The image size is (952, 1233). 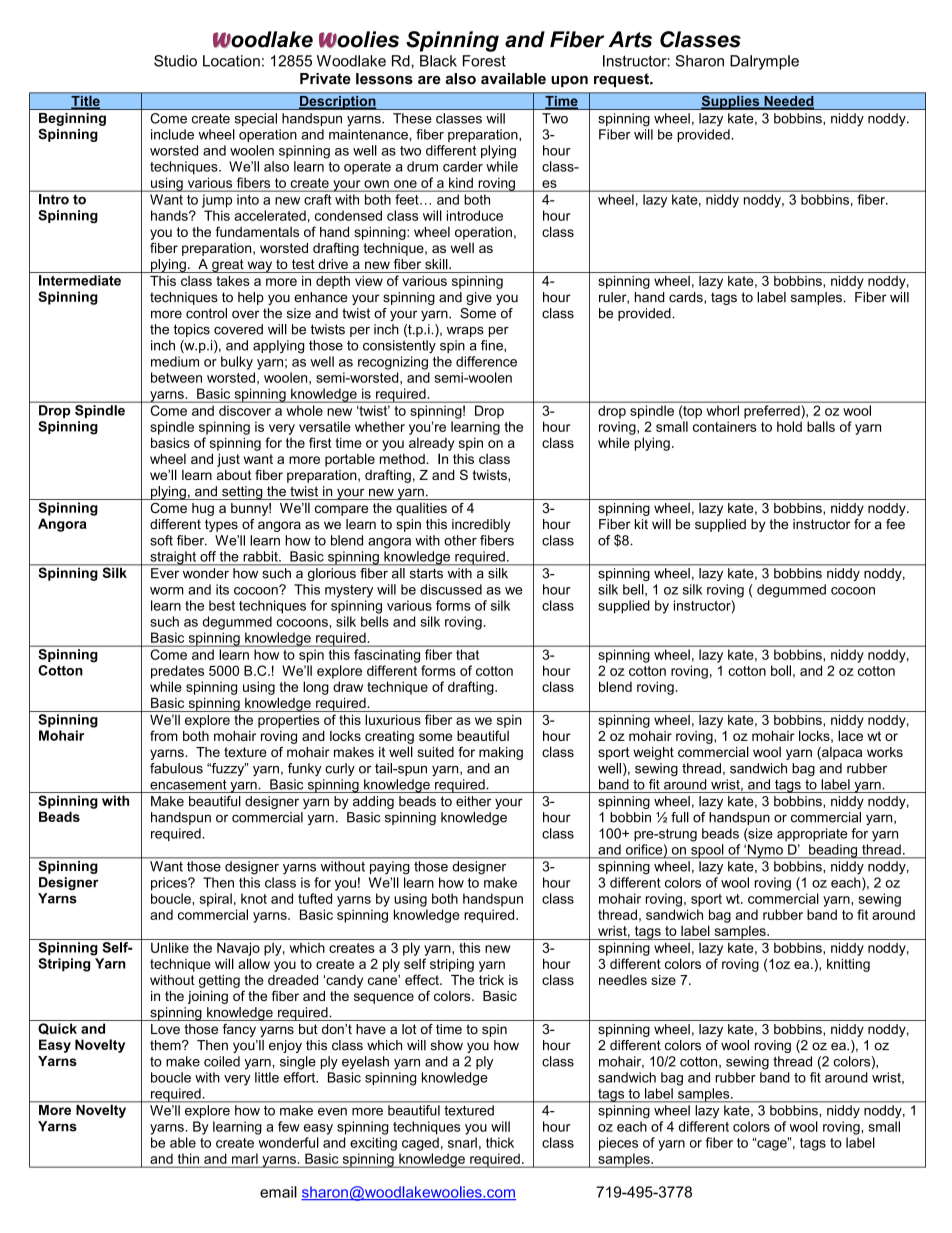 What do you see at coordinates (167, 591) in the screenshot?
I see `worm` at bounding box center [167, 591].
